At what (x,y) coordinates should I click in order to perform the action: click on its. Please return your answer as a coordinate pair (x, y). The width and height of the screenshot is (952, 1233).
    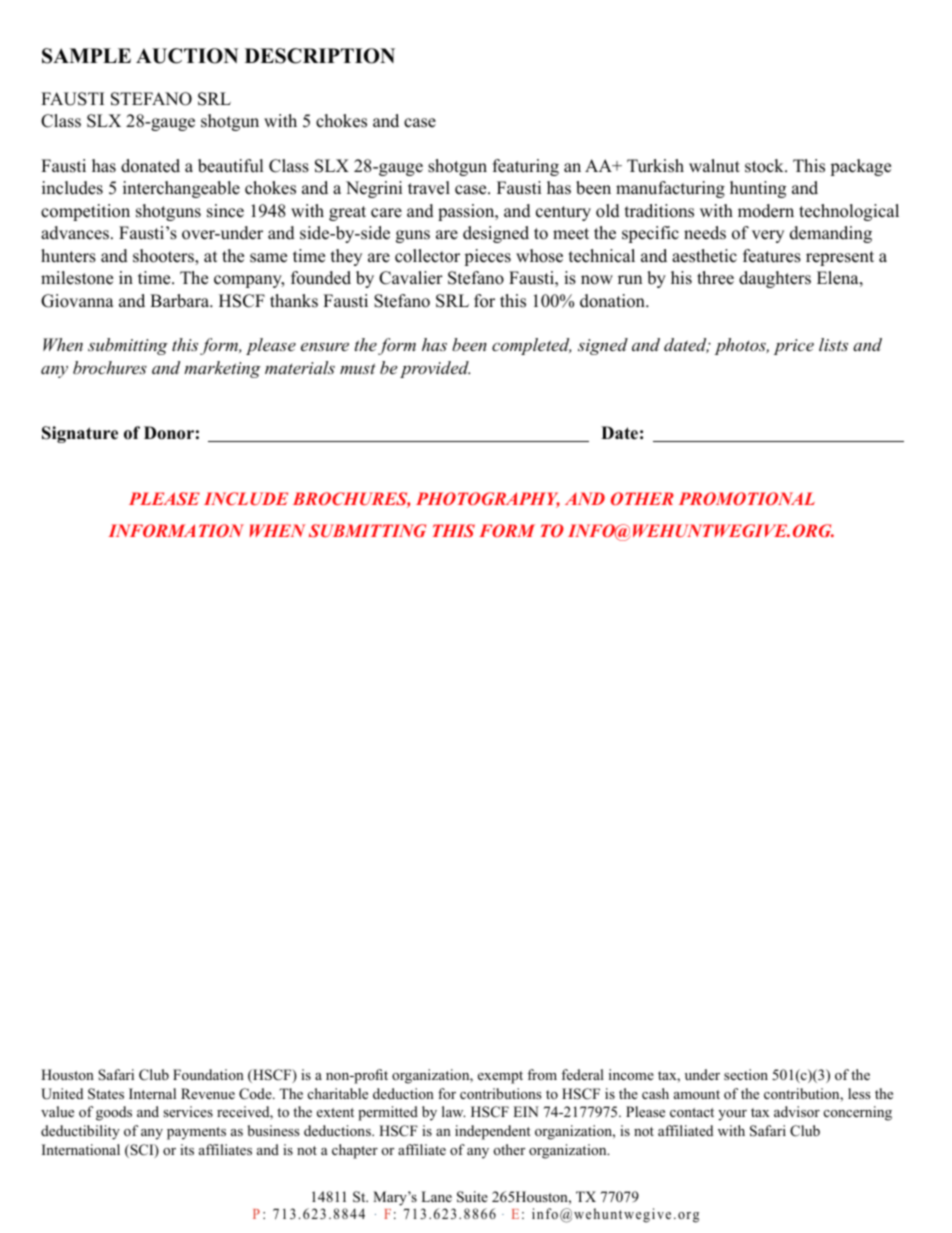
    Looking at the image, I should click on (187, 1149).
